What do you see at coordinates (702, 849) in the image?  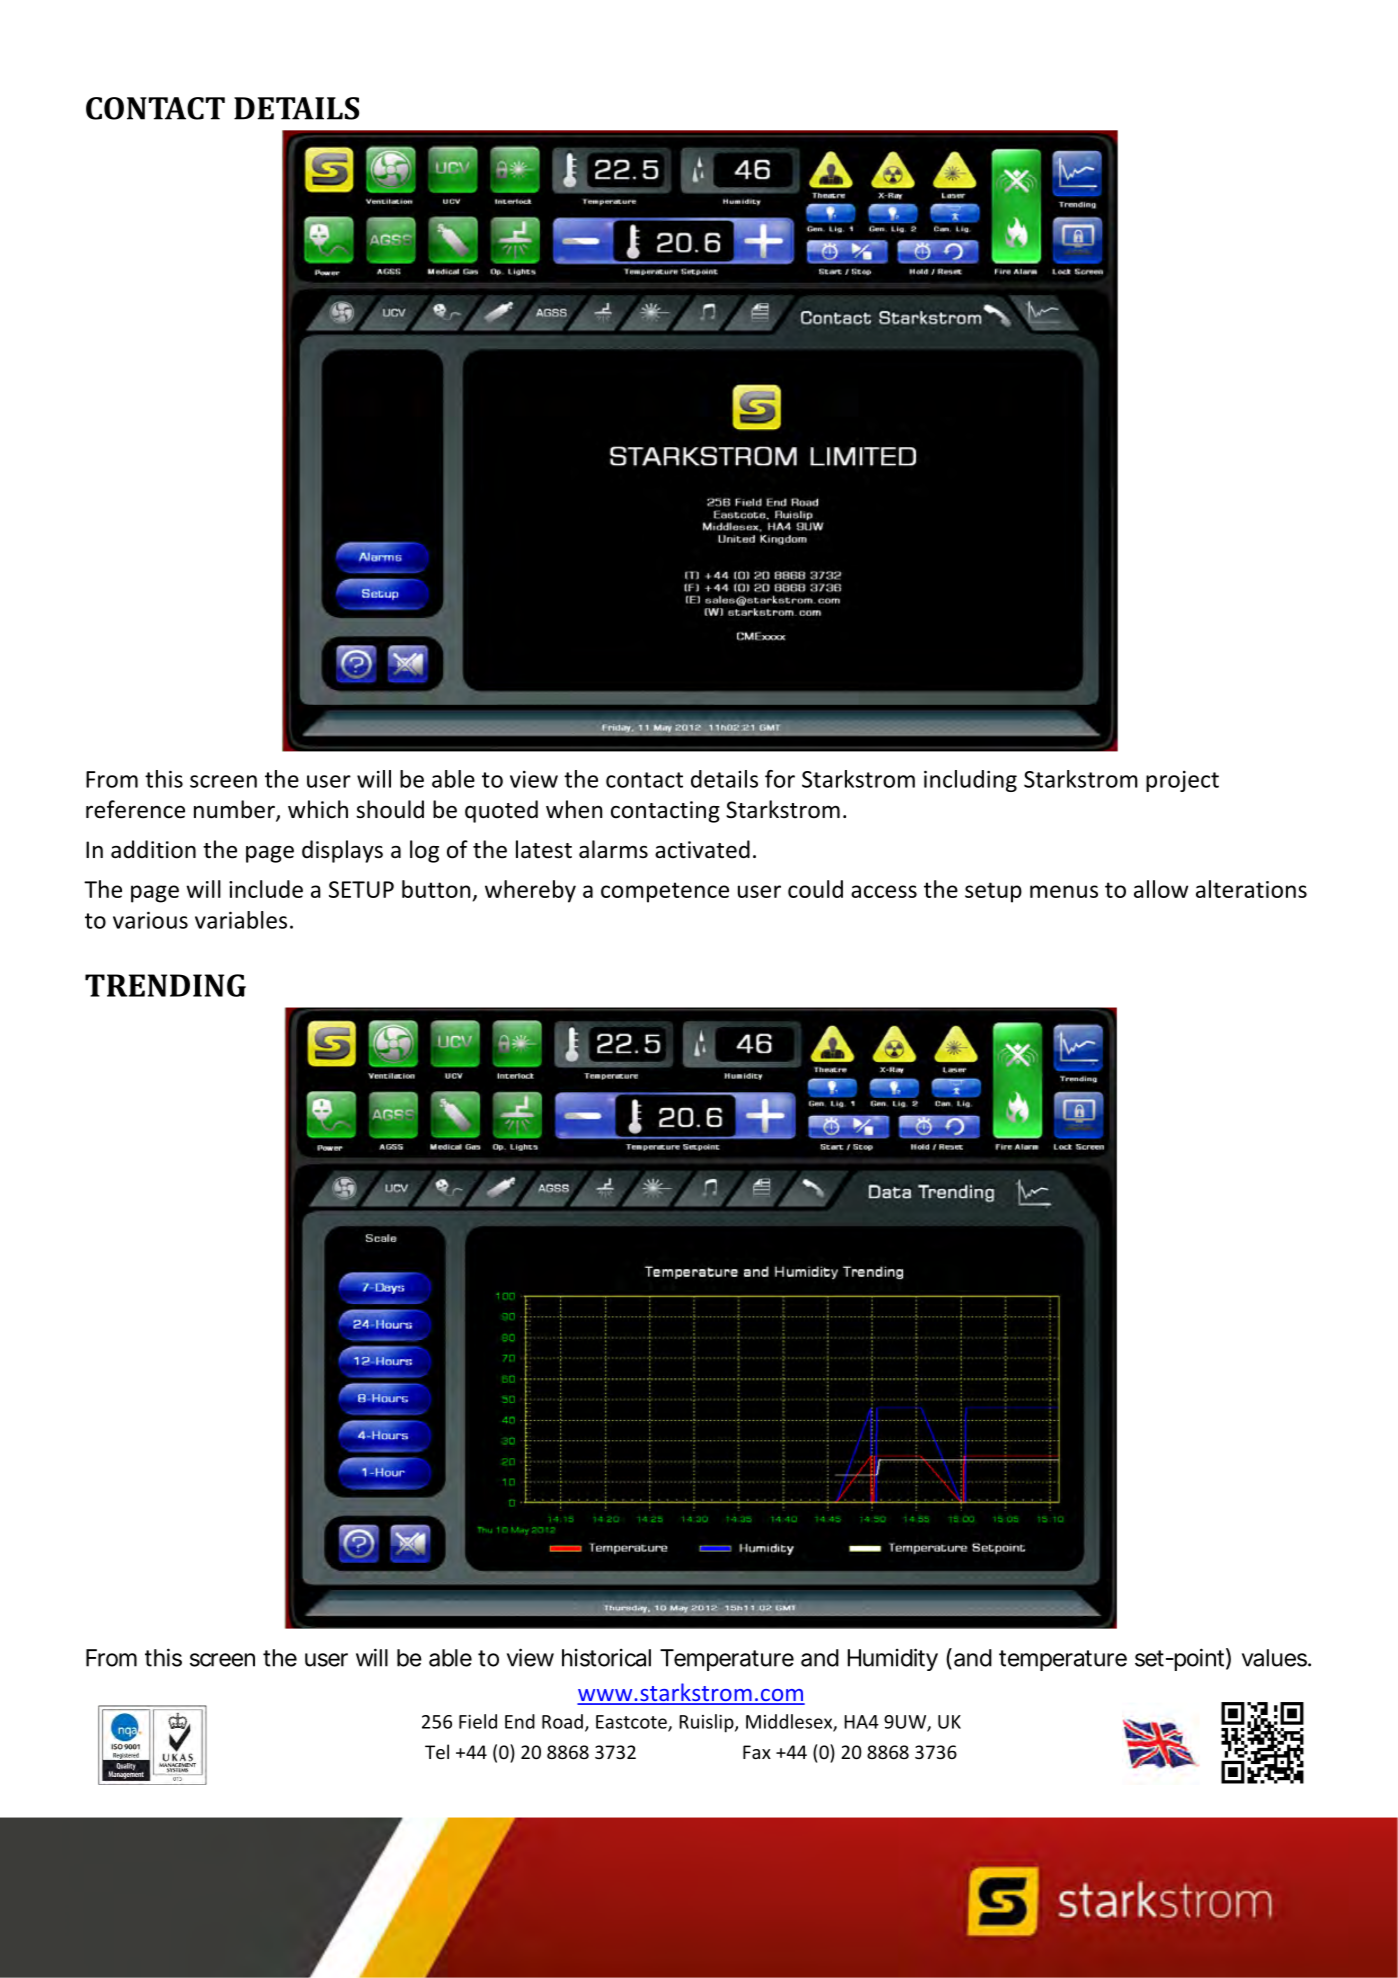 I see `activated` at bounding box center [702, 849].
